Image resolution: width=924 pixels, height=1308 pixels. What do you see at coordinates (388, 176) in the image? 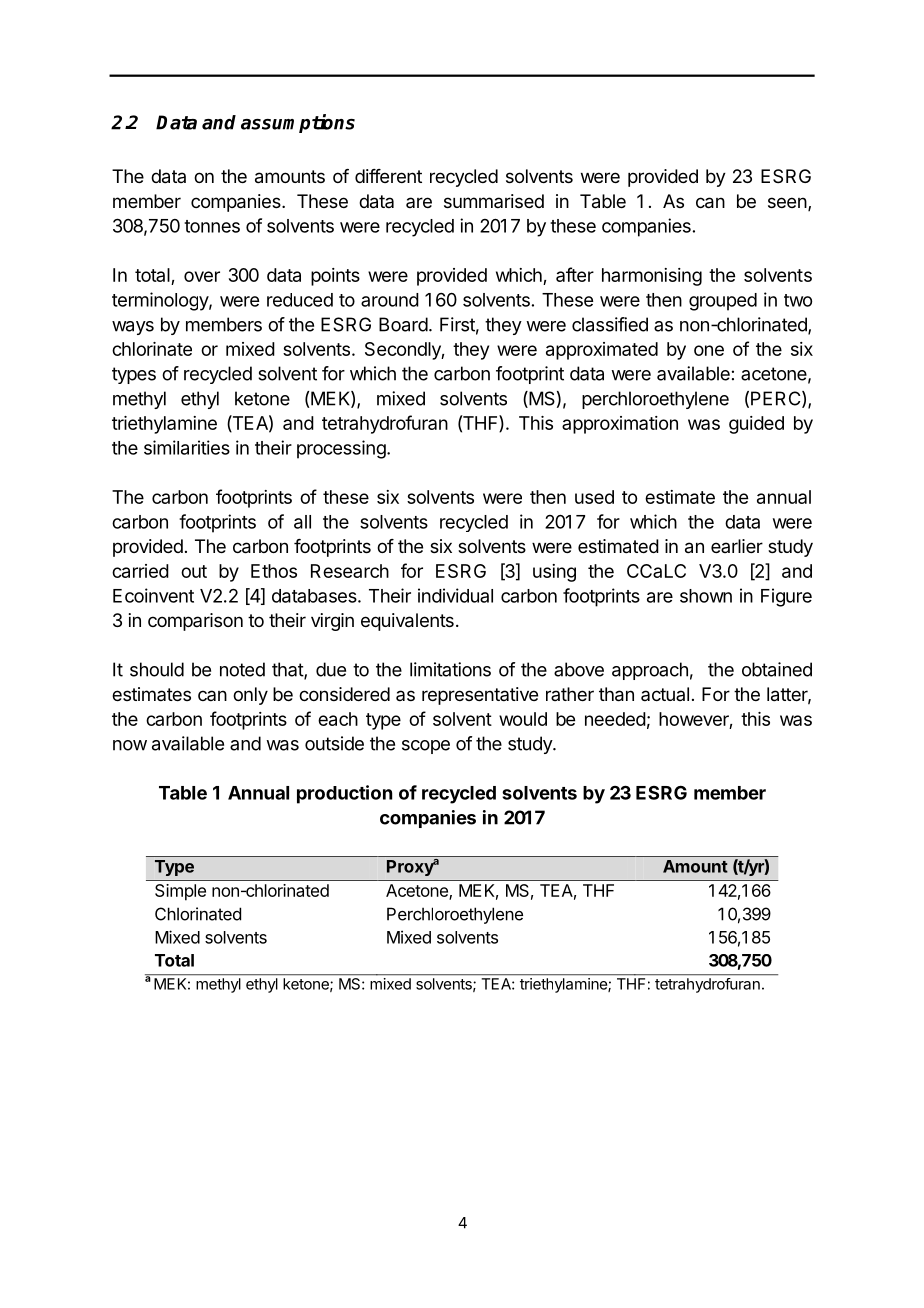
I see `different` at bounding box center [388, 176].
